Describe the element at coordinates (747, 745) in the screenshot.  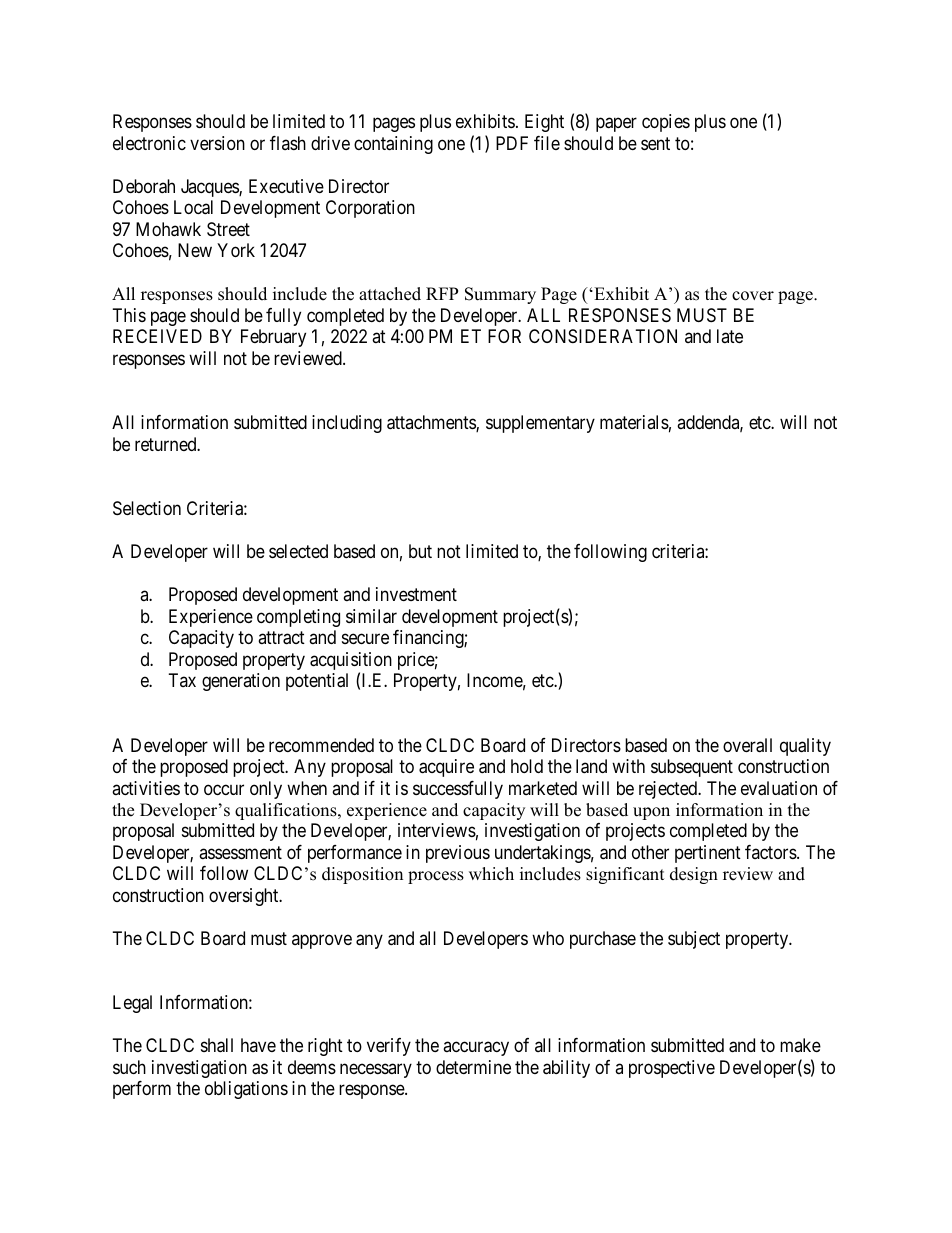
I see `overall` at that location.
